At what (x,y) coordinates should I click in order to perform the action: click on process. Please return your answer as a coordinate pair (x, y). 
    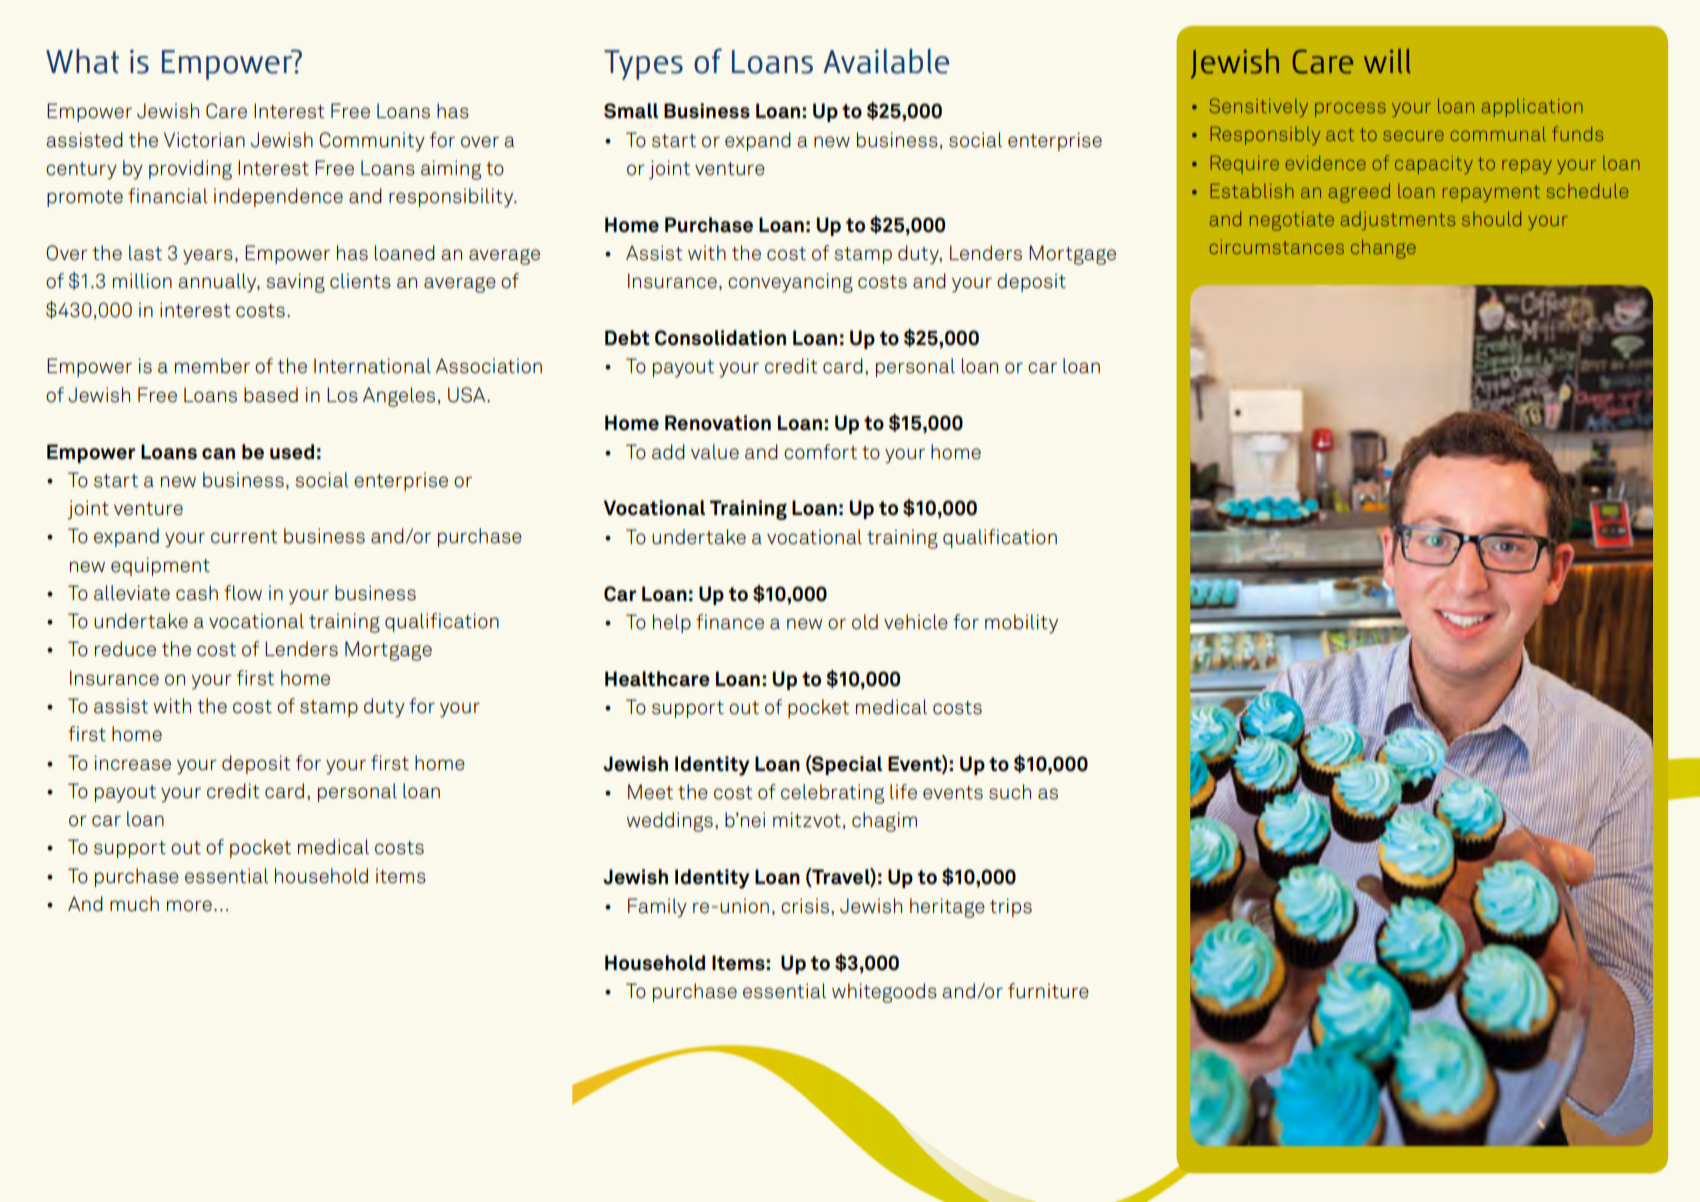
    Looking at the image, I should click on (1350, 110).
